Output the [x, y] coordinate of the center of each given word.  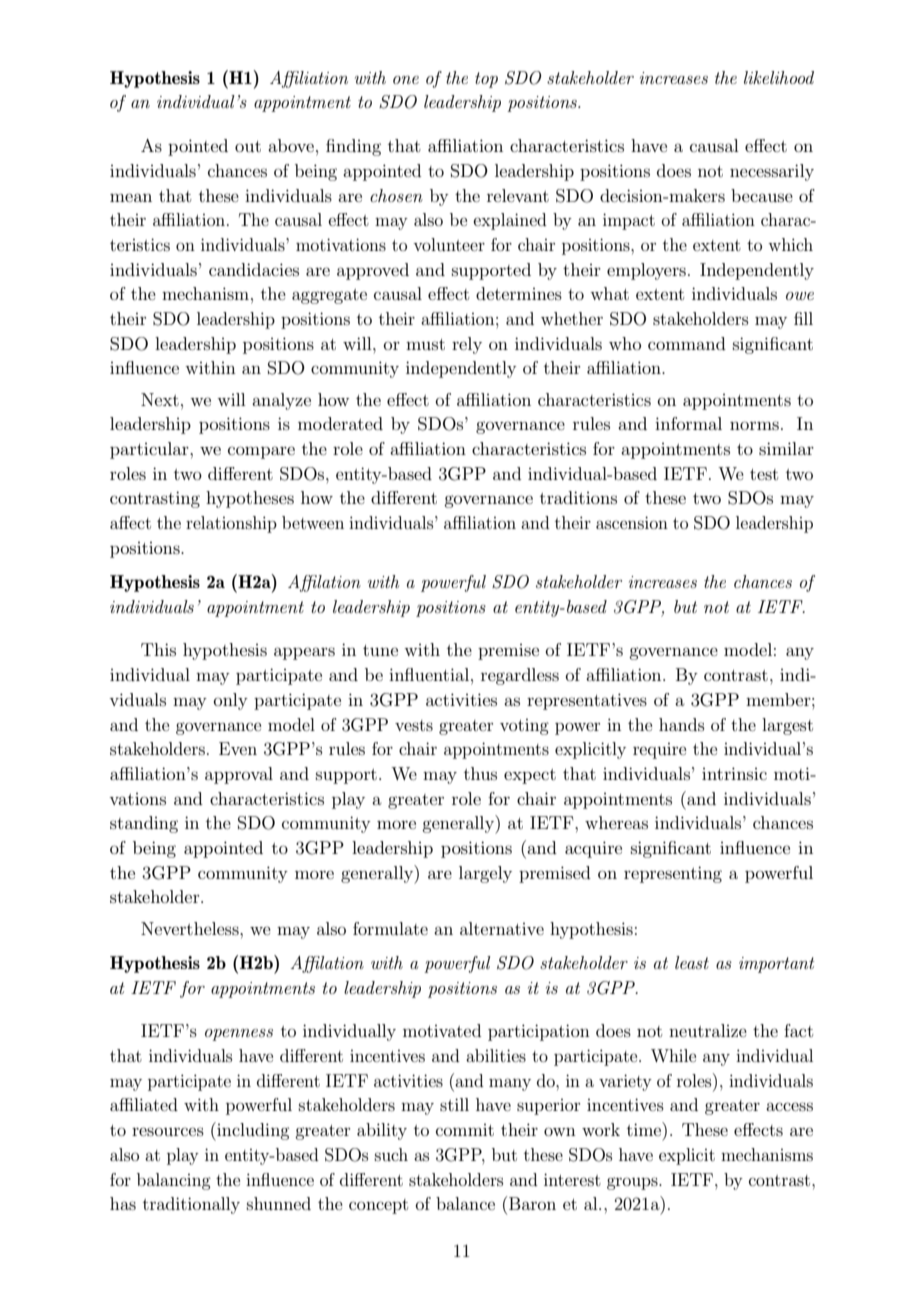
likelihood [779, 77]
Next [160, 399]
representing [673, 874]
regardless [520, 676]
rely [467, 345]
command [687, 343]
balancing [174, 1181]
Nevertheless [191, 928]
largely [485, 874]
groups [633, 1183]
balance [465, 1203]
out [248, 146]
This [158, 649]
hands [682, 724]
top [486, 80]
